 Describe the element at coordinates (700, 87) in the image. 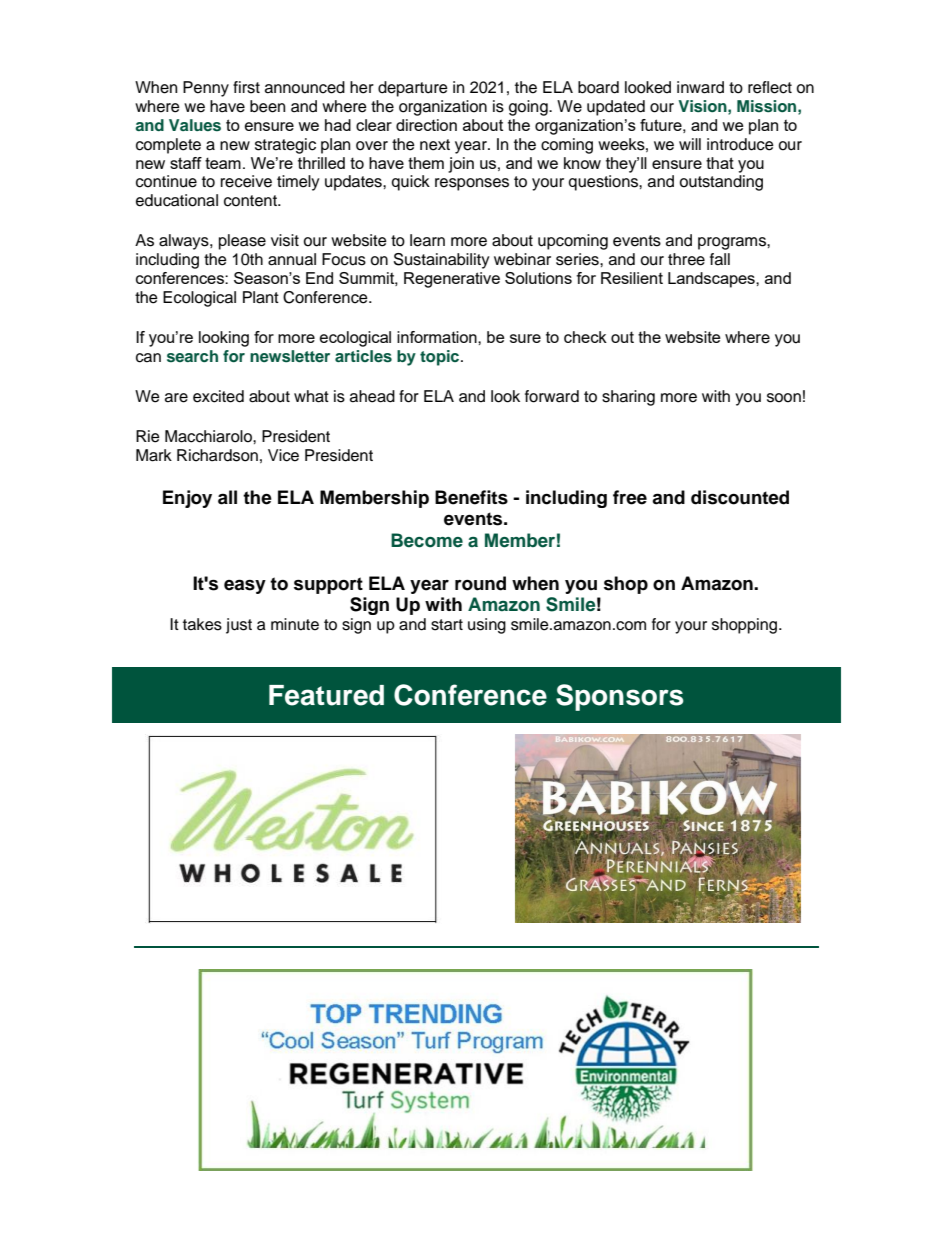

I see `inward` at that location.
